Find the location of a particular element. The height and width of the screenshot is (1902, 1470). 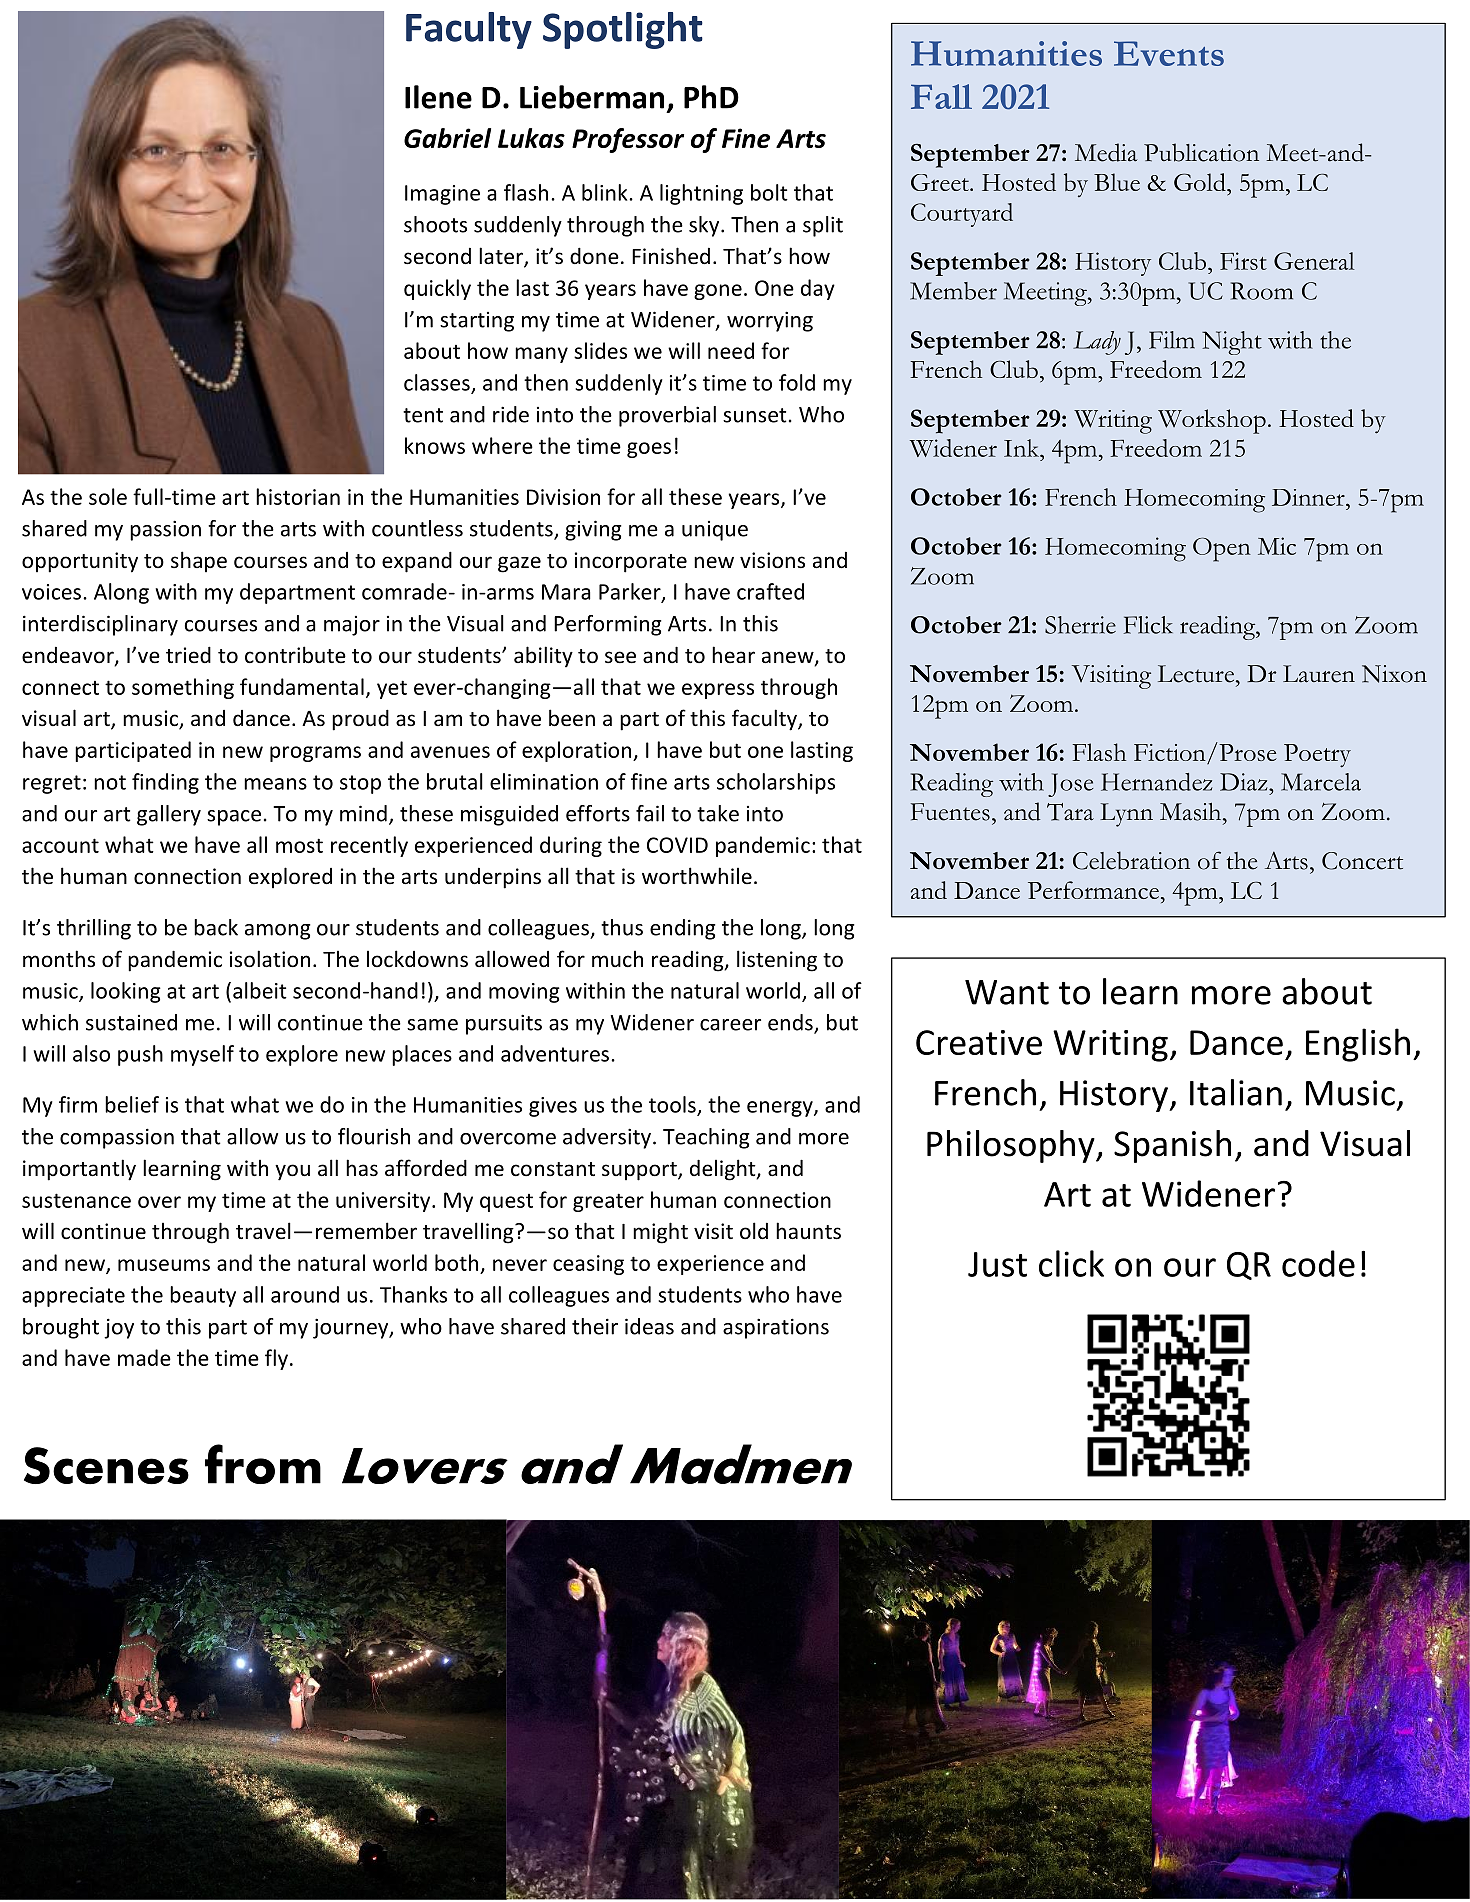

Events is located at coordinates (1169, 53).
